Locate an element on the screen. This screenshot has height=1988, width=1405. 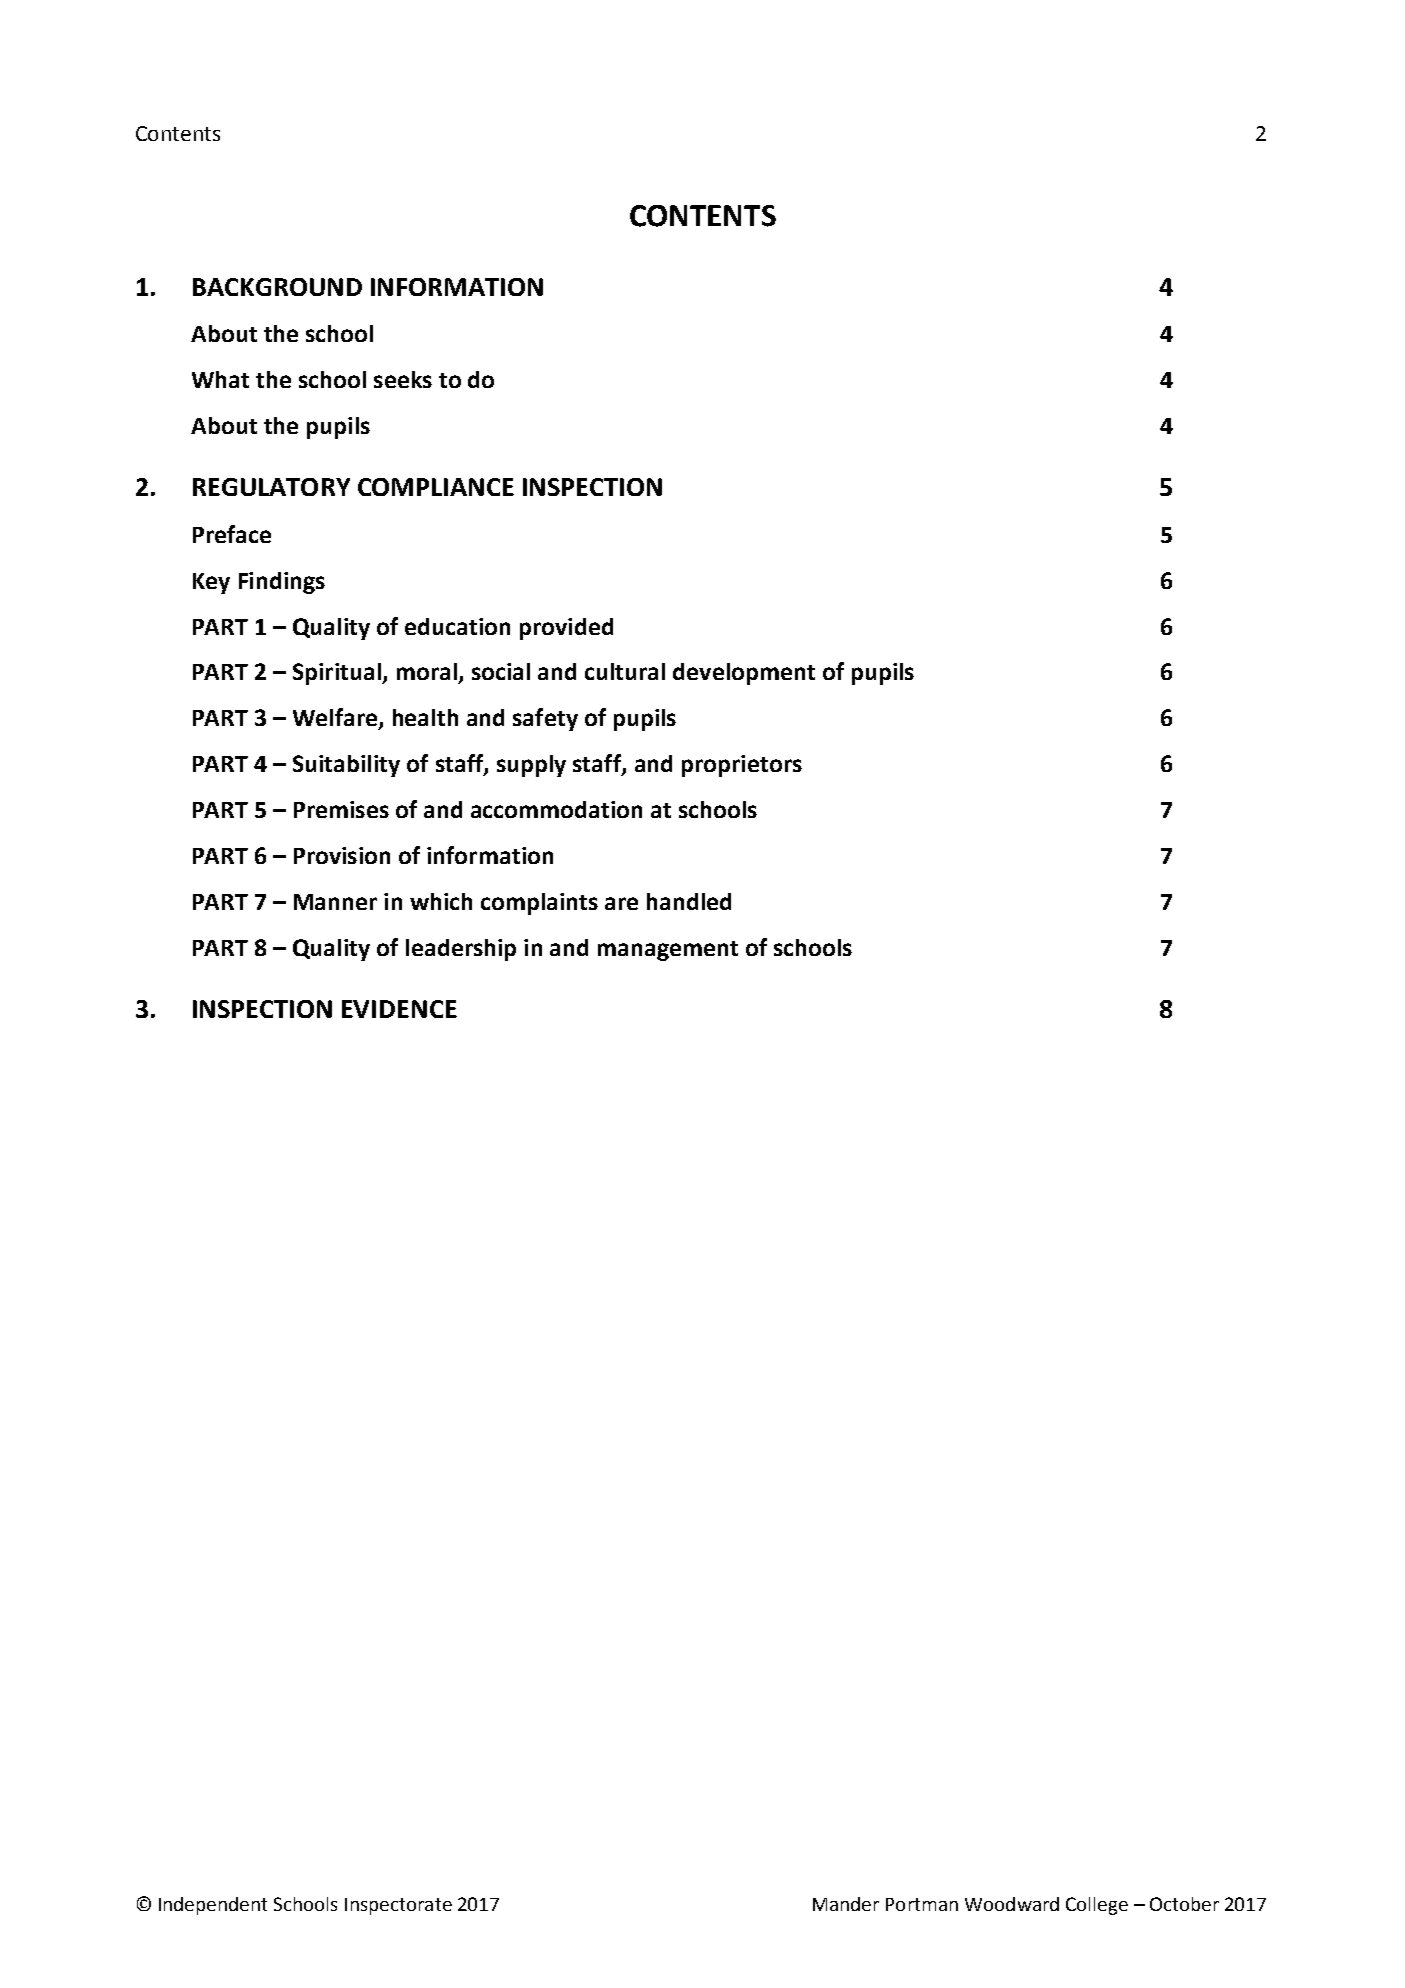
Spiritual is located at coordinates (338, 674).
